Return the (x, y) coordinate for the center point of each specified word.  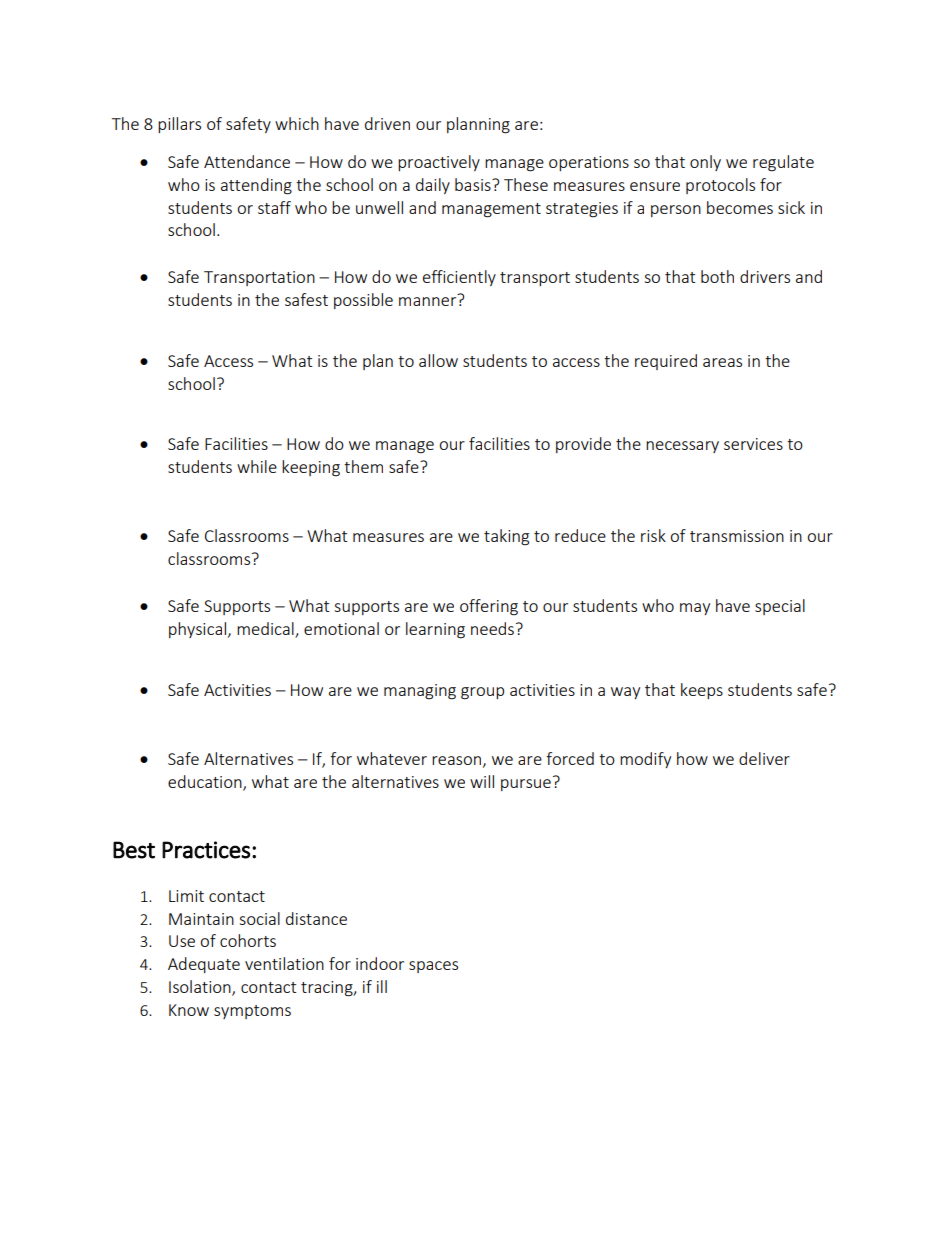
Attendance (247, 161)
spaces (433, 967)
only (705, 163)
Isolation (201, 988)
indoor (380, 963)
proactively (439, 163)
